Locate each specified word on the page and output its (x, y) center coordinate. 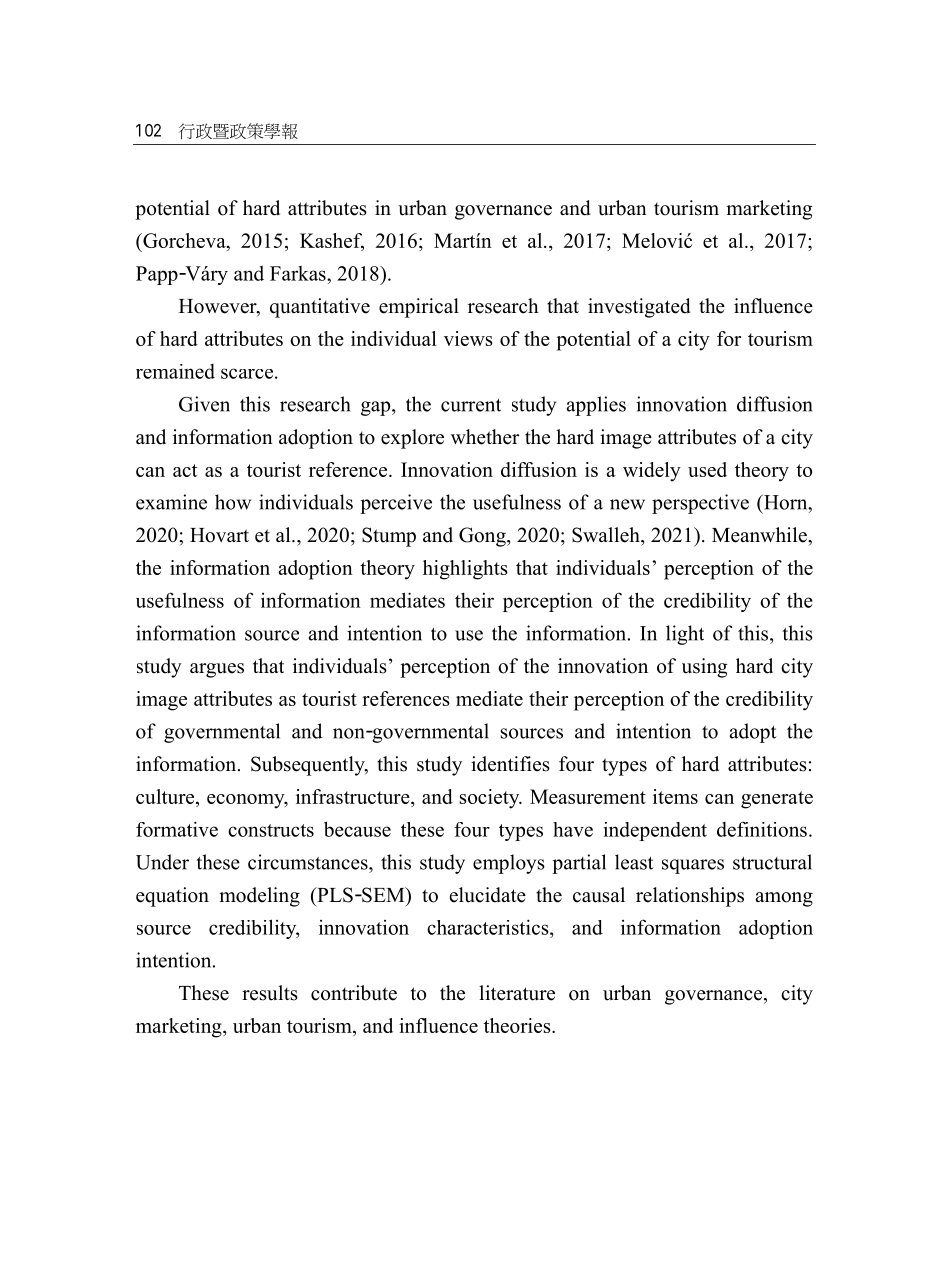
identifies (510, 764)
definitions (762, 829)
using (704, 668)
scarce (247, 373)
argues (217, 670)
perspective (700, 504)
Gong (483, 537)
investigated (639, 308)
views (468, 338)
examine (171, 502)
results (270, 993)
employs (509, 864)
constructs (271, 830)
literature (517, 993)
